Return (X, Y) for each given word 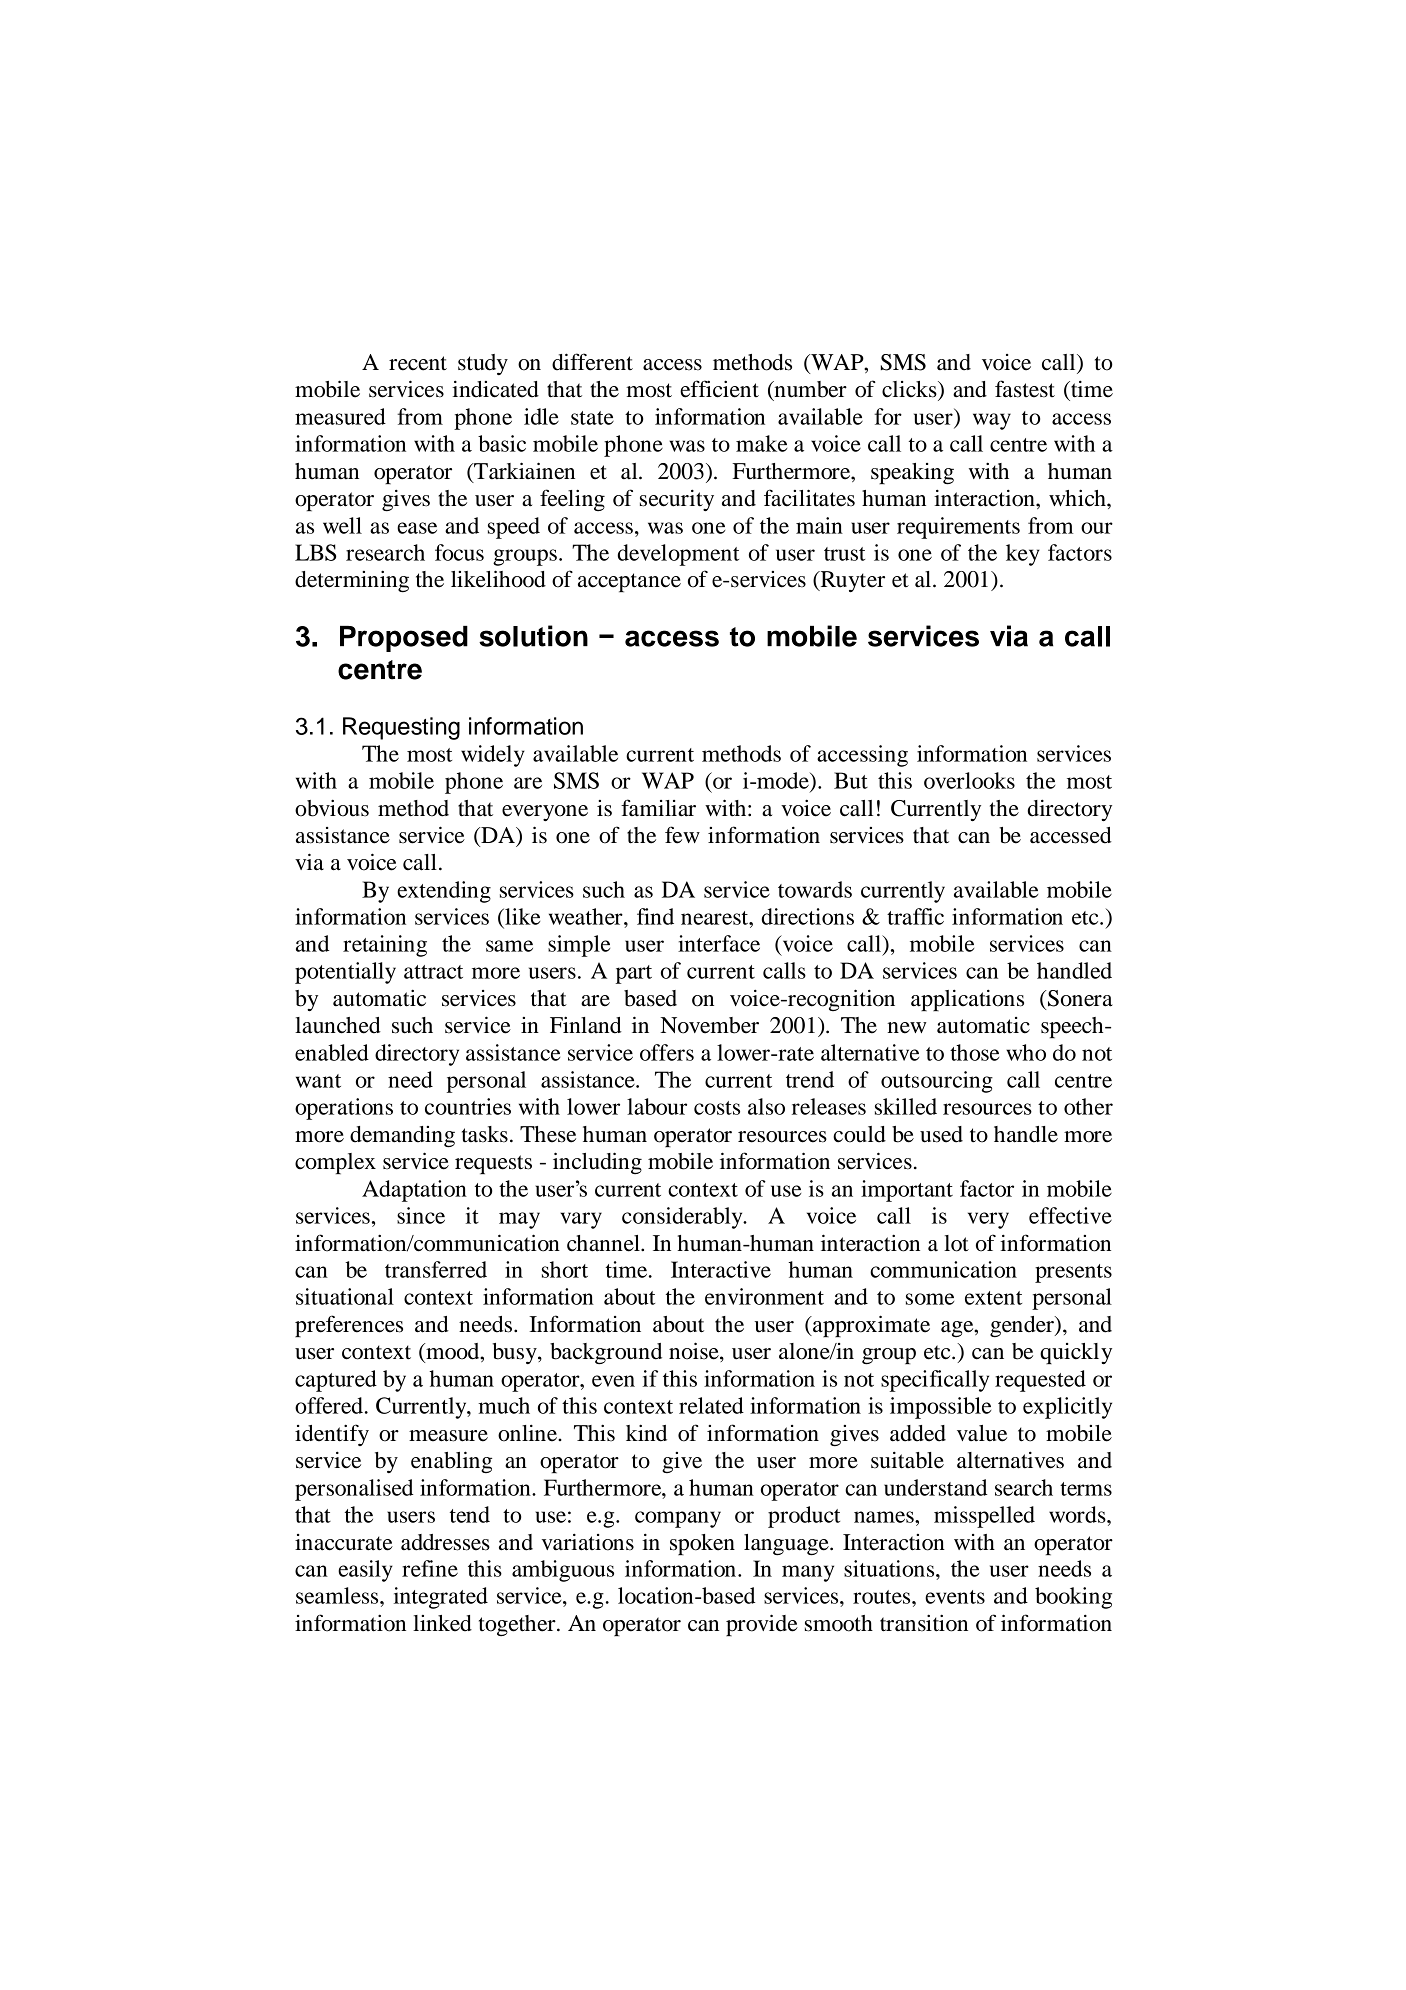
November (709, 1025)
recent (418, 363)
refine (430, 1568)
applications (967, 1000)
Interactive (721, 1269)
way (992, 421)
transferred (436, 1269)
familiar (658, 808)
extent (993, 1298)
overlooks (969, 780)
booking (1073, 1598)
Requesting (401, 728)
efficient (719, 389)
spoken (702, 1544)
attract (433, 972)
